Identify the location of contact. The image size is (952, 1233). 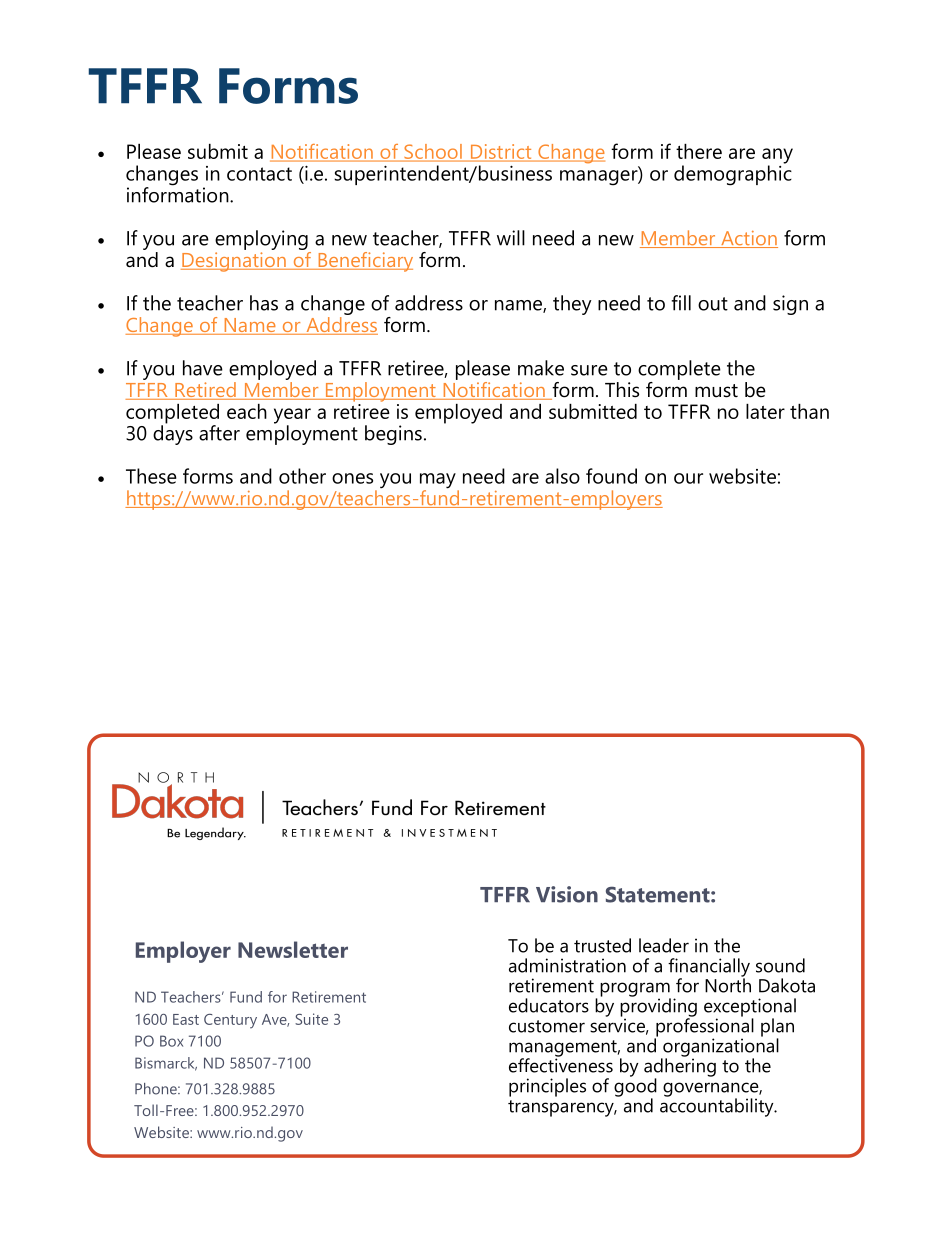
(259, 174).
